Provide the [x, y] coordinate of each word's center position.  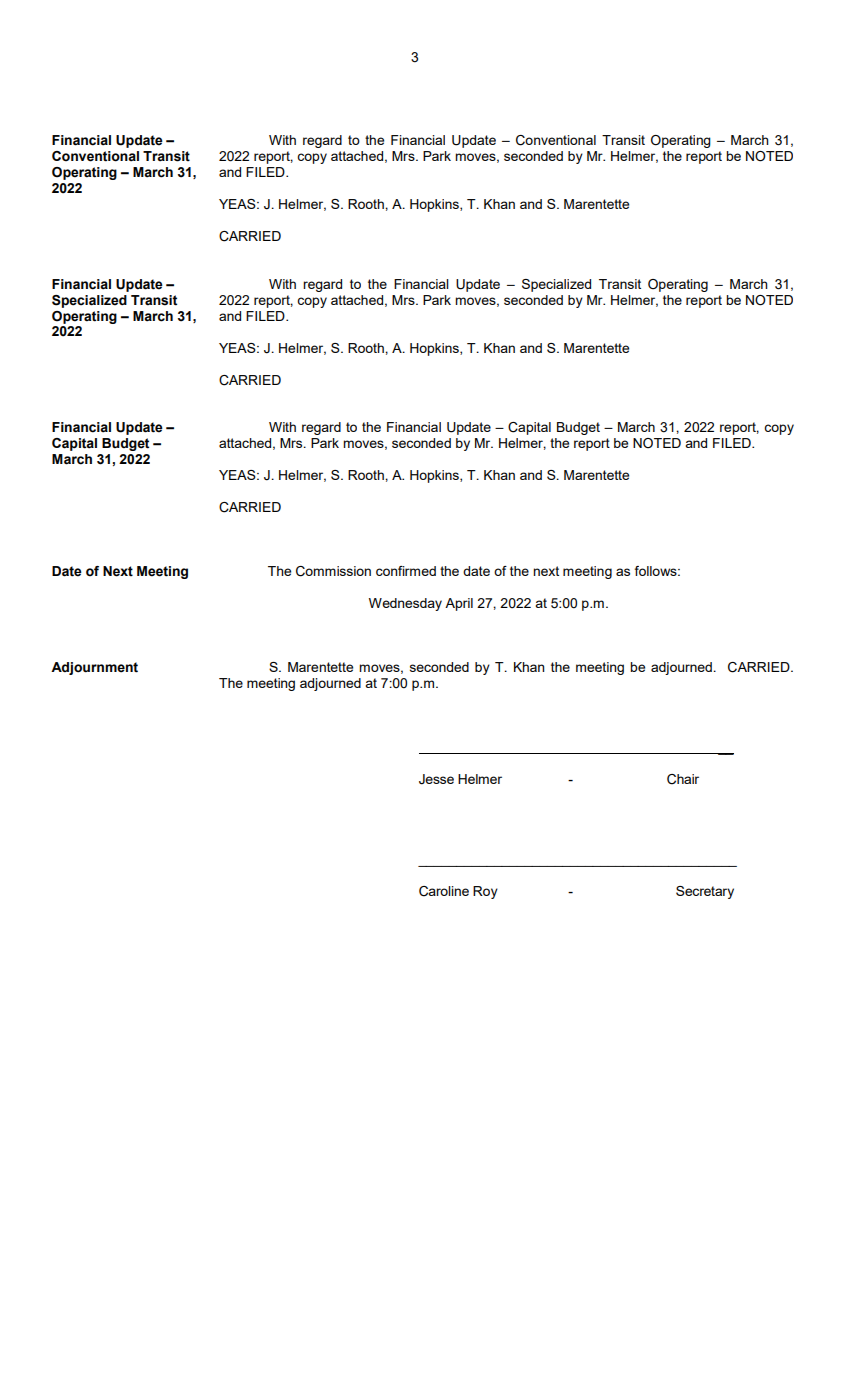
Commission [333, 571]
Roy [485, 892]
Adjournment [94, 668]
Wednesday [405, 604]
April [459, 604]
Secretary [705, 892]
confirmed [406, 571]
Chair [683, 779]
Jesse [436, 779]
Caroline [444, 891]
